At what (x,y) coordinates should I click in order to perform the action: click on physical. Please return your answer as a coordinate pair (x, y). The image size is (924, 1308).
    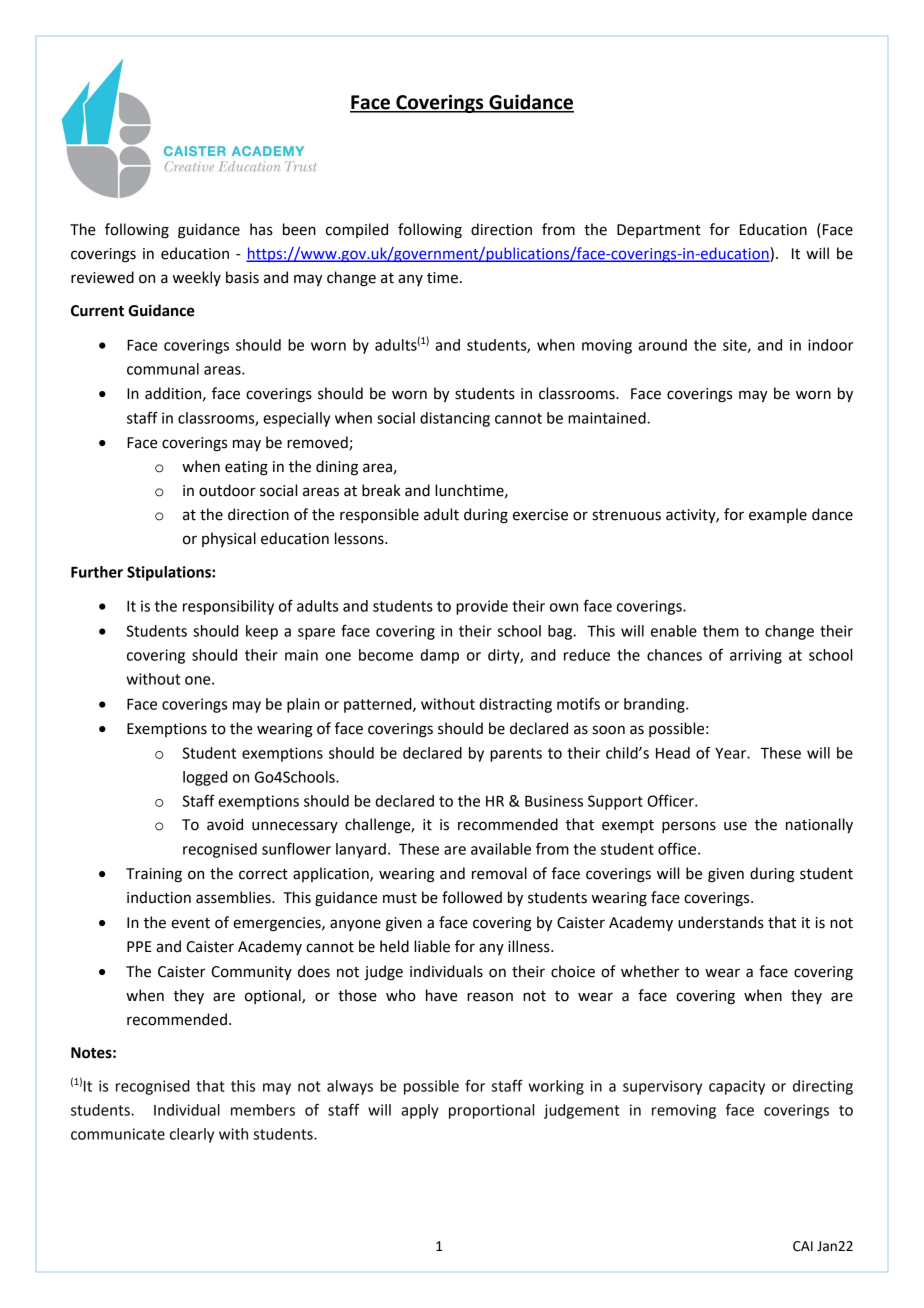
    Looking at the image, I should click on (229, 539).
